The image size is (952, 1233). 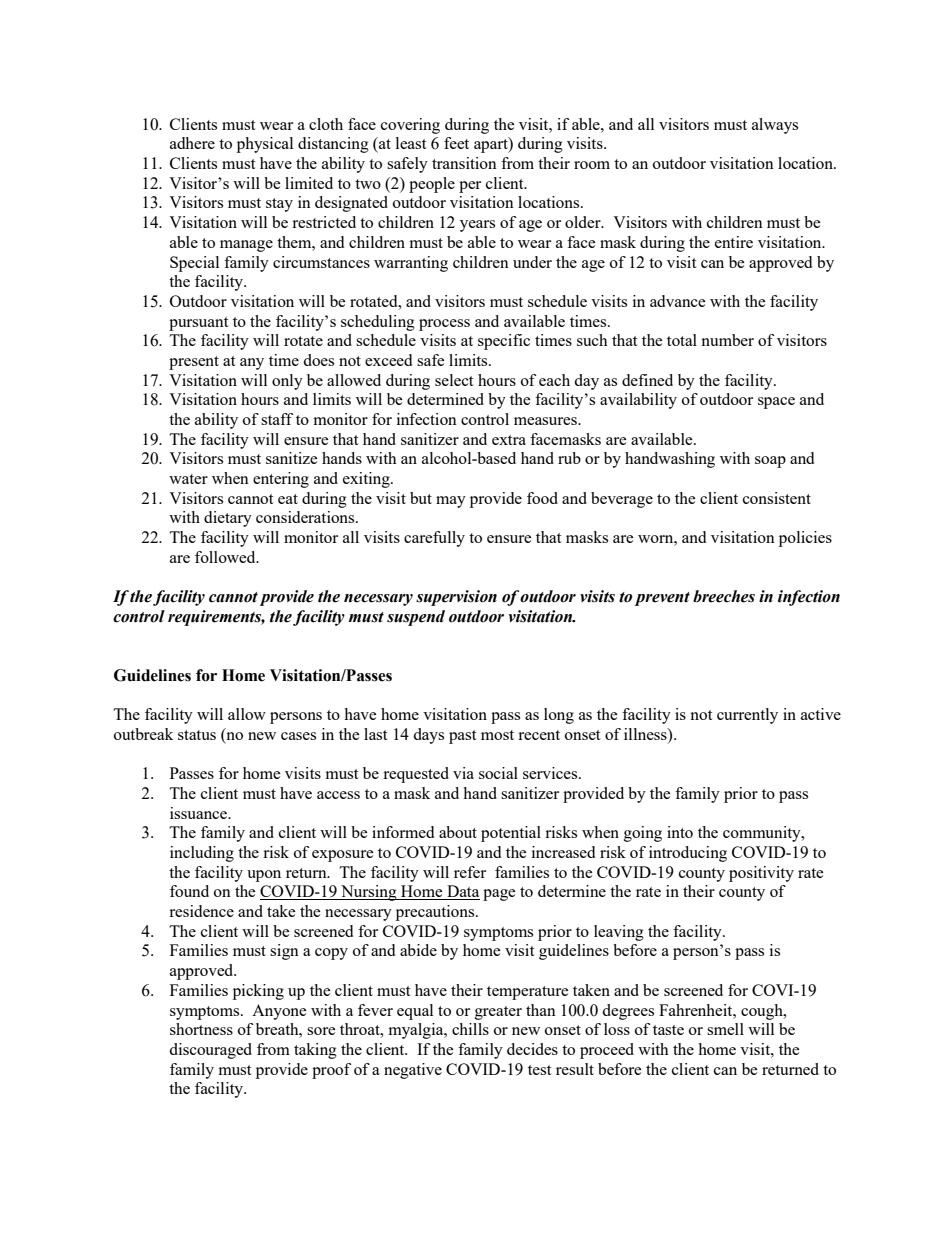 I want to click on extra, so click(x=509, y=440).
